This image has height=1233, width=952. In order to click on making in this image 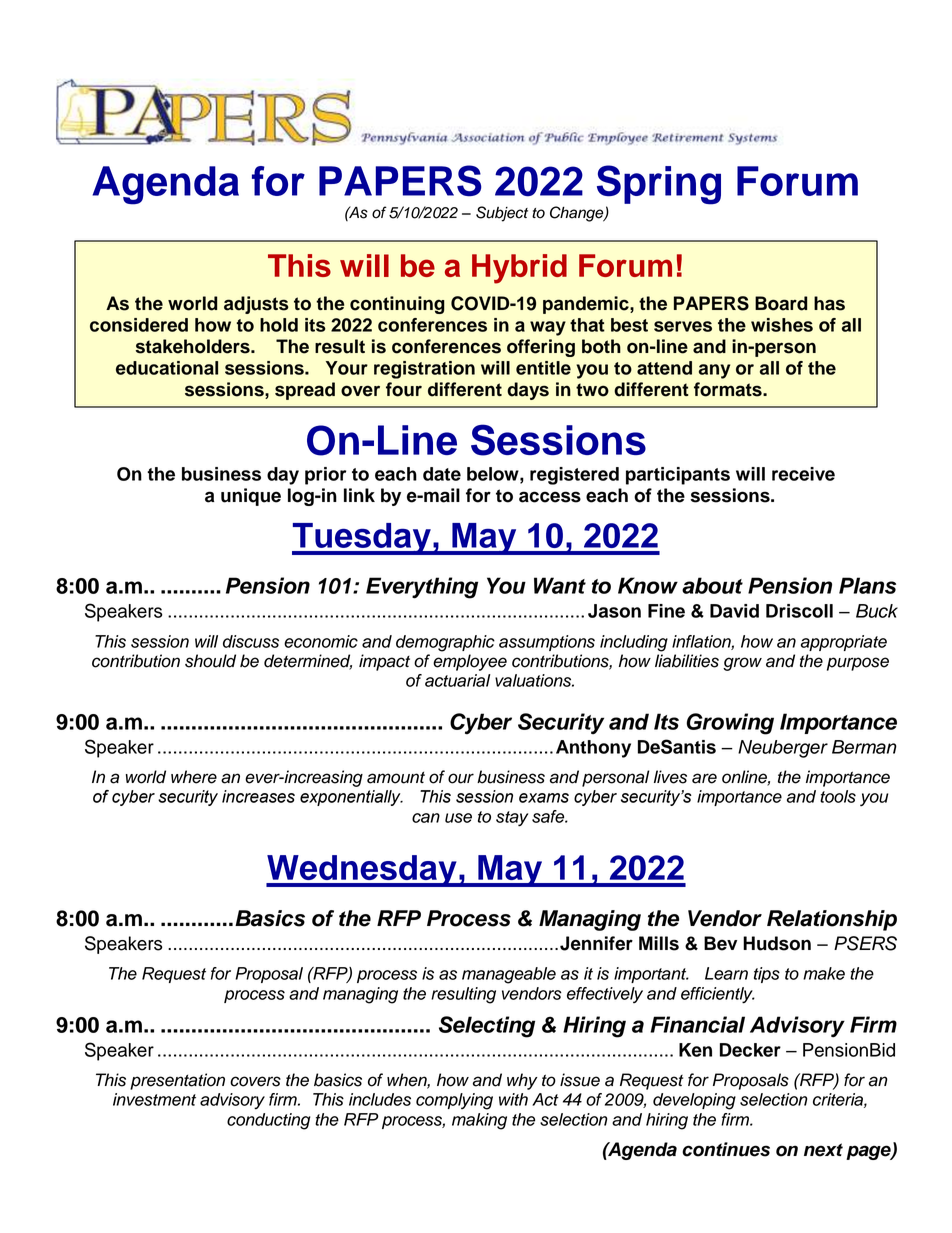, I will do `click(479, 1121)`.
